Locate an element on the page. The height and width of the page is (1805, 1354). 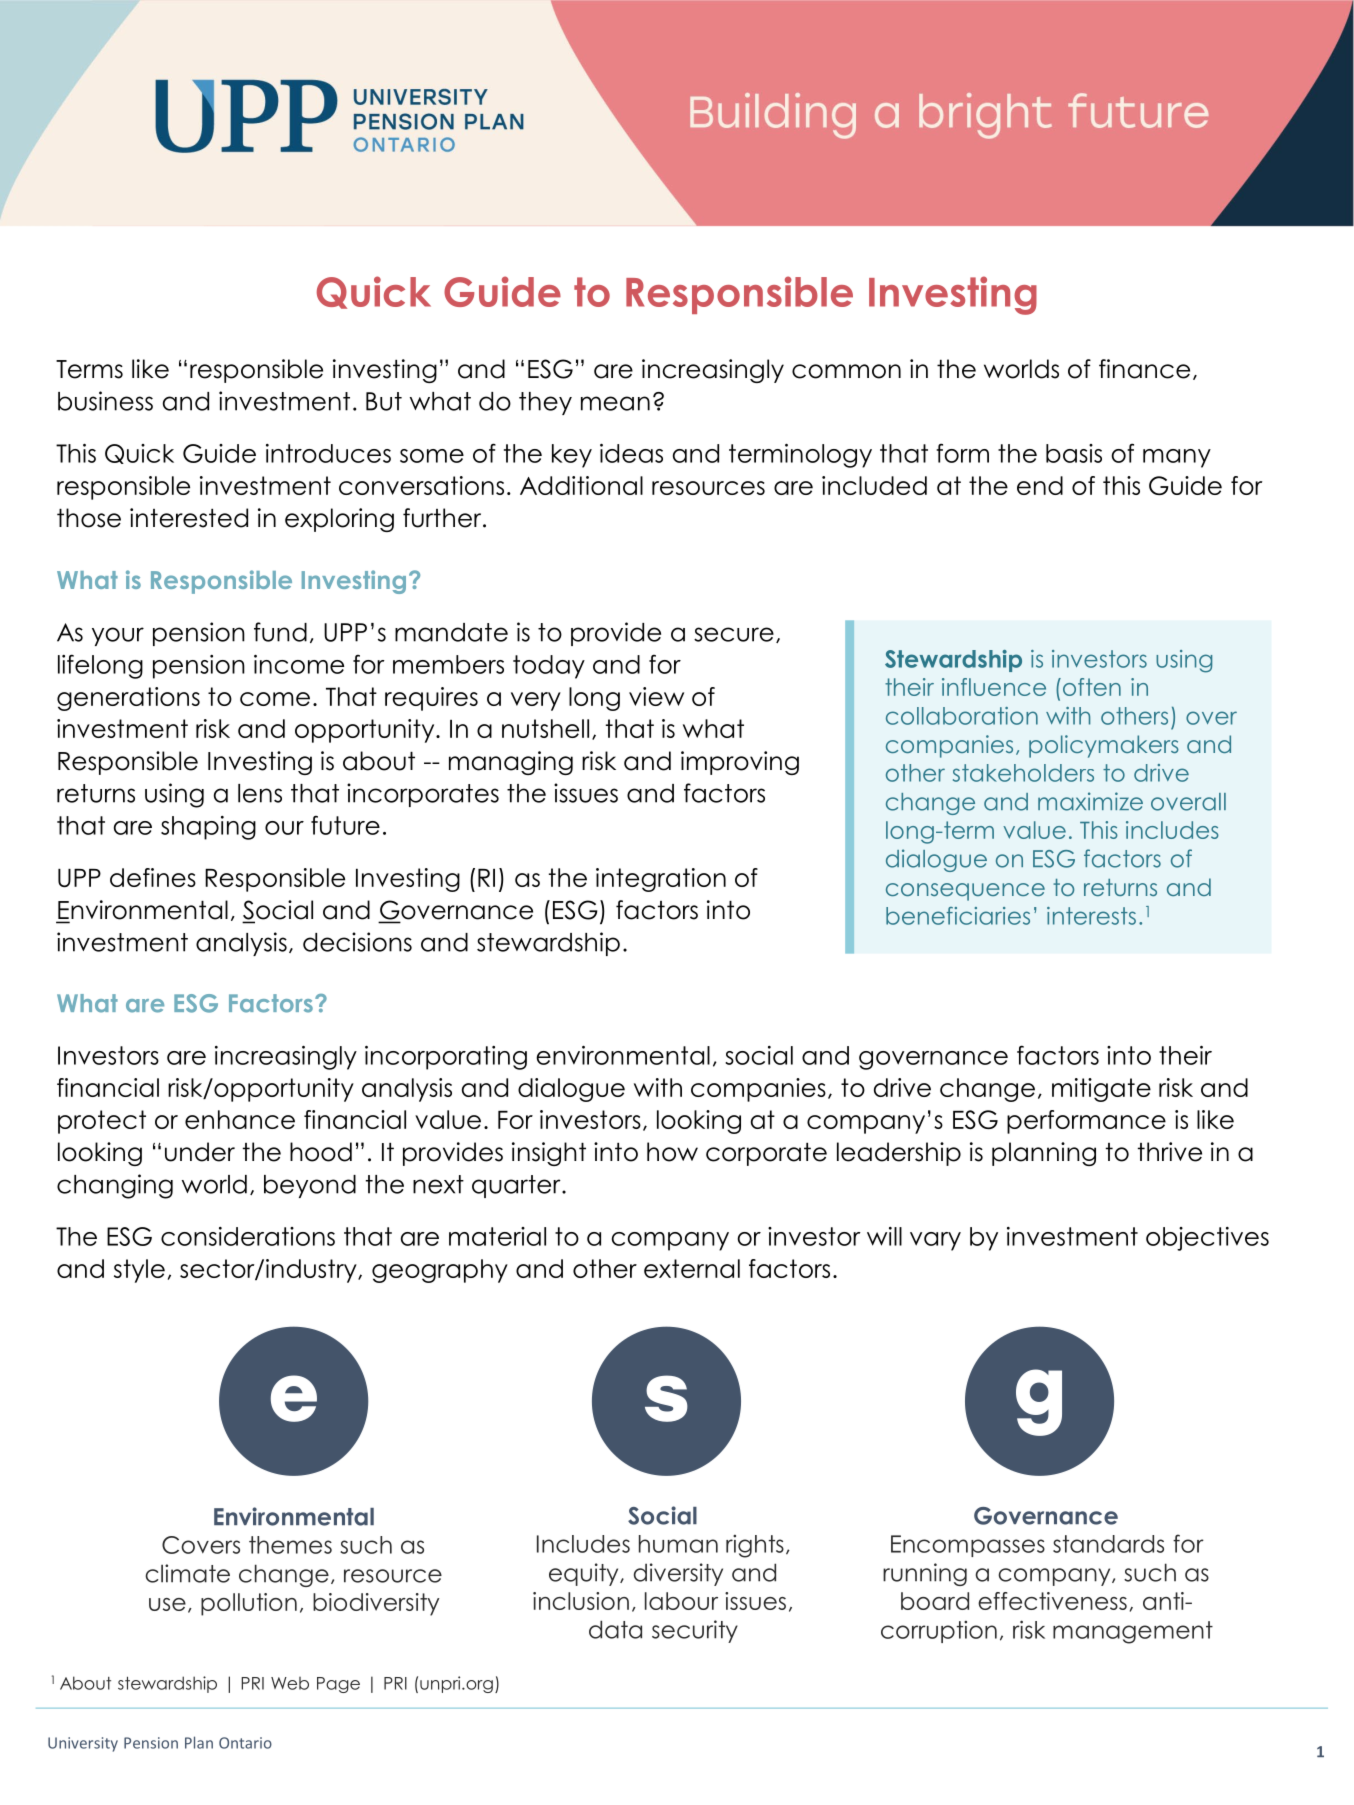
mitigate is located at coordinates (1101, 1090).
